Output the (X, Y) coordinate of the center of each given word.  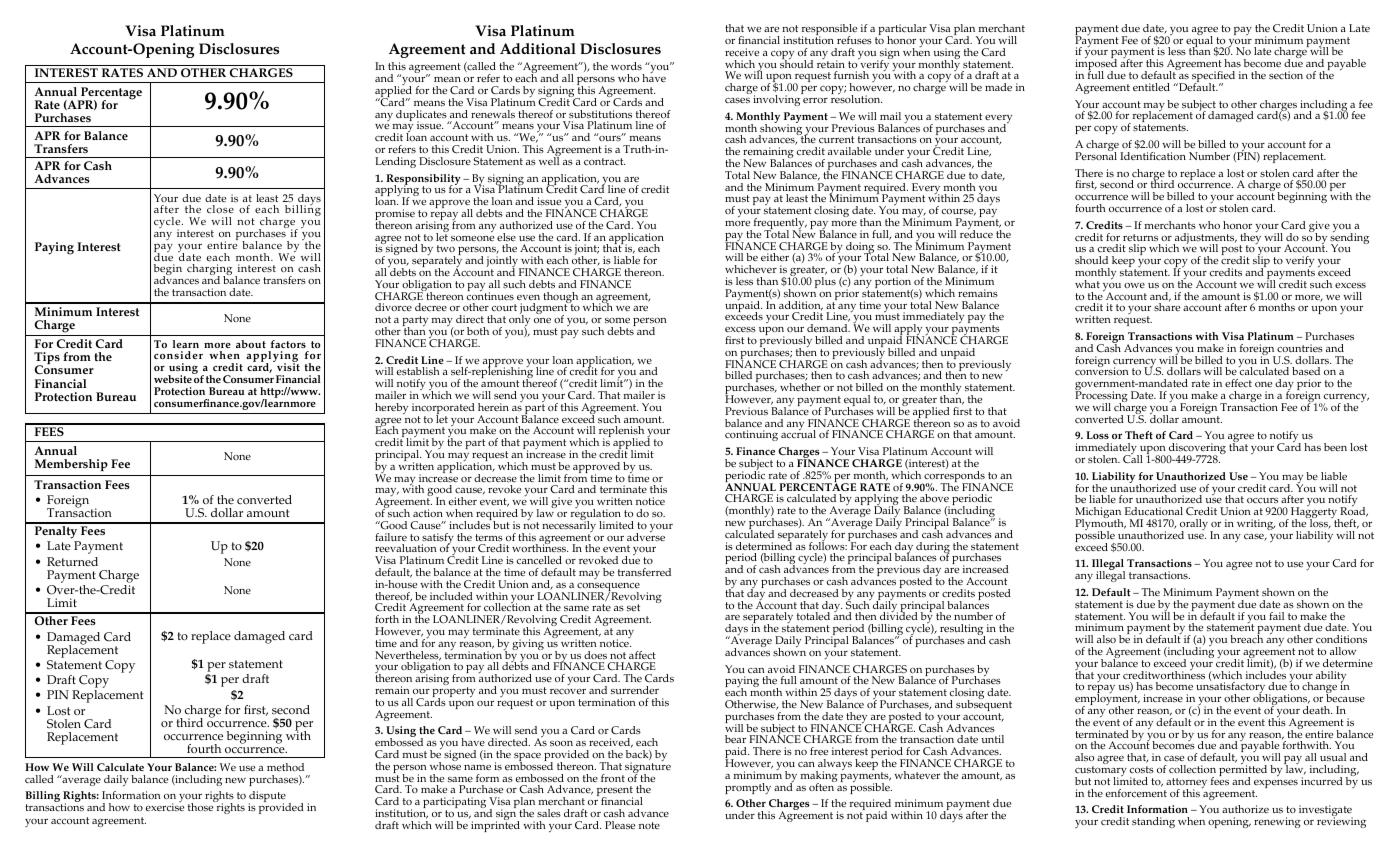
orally (1194, 526)
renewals (493, 114)
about (251, 344)
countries (1300, 348)
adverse (646, 536)
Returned (72, 562)
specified (1213, 78)
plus (825, 282)
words (626, 66)
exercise (165, 807)
